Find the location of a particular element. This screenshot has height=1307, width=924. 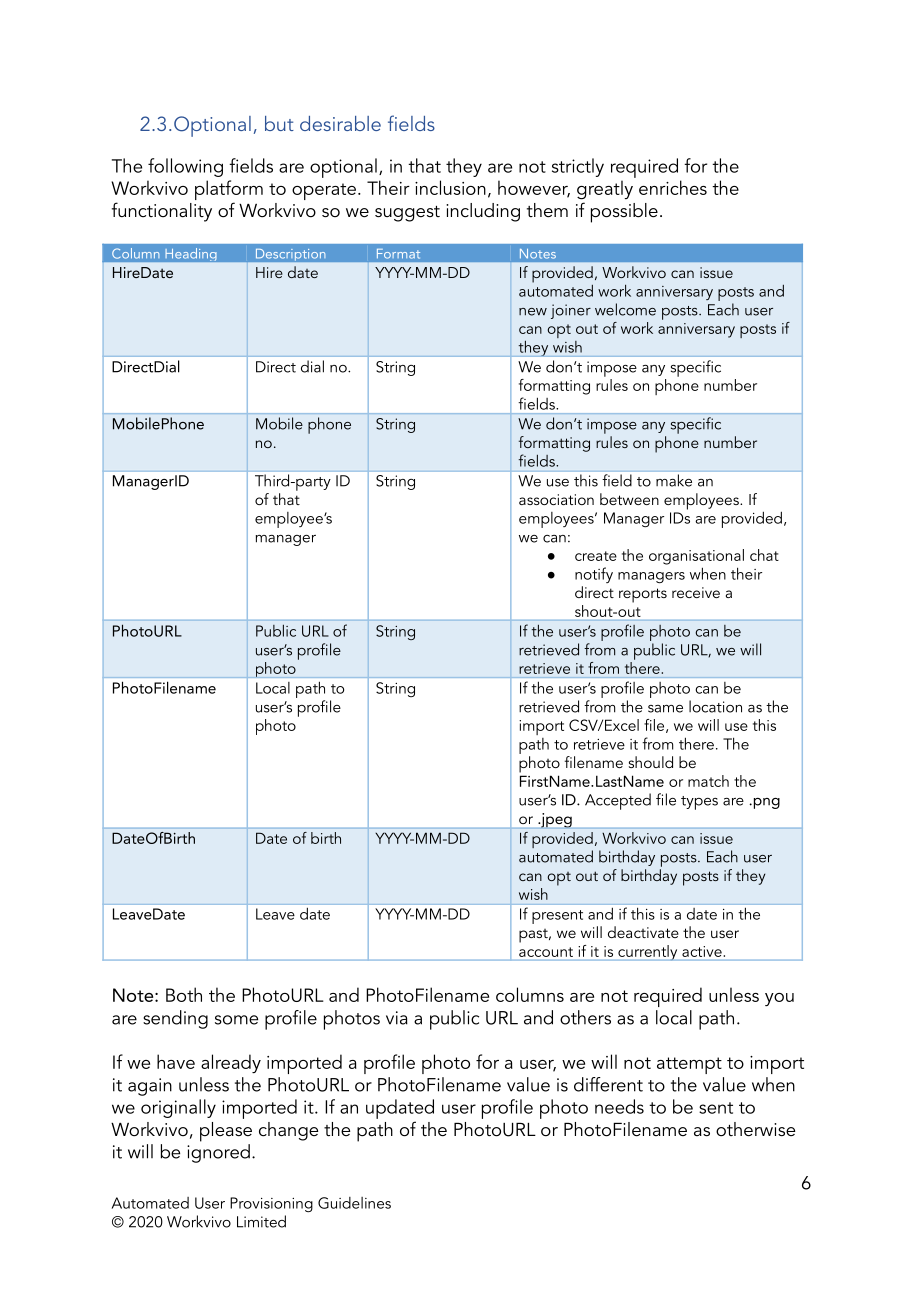

location is located at coordinates (715, 706).
